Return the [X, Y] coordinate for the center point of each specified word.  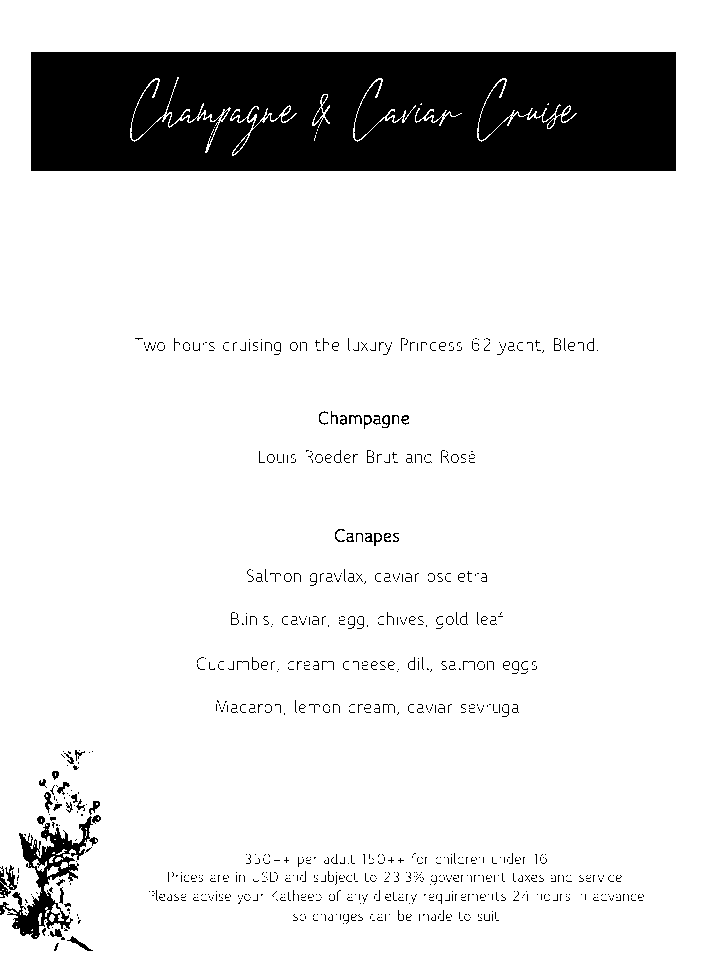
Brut [382, 456]
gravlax [337, 577]
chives [400, 618]
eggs [520, 667]
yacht [520, 346]
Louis [277, 456]
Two [150, 344]
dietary [395, 897]
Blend [575, 343]
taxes [528, 877]
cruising [252, 346]
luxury [370, 346]
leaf [491, 618]
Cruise [527, 110]
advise [212, 895]
